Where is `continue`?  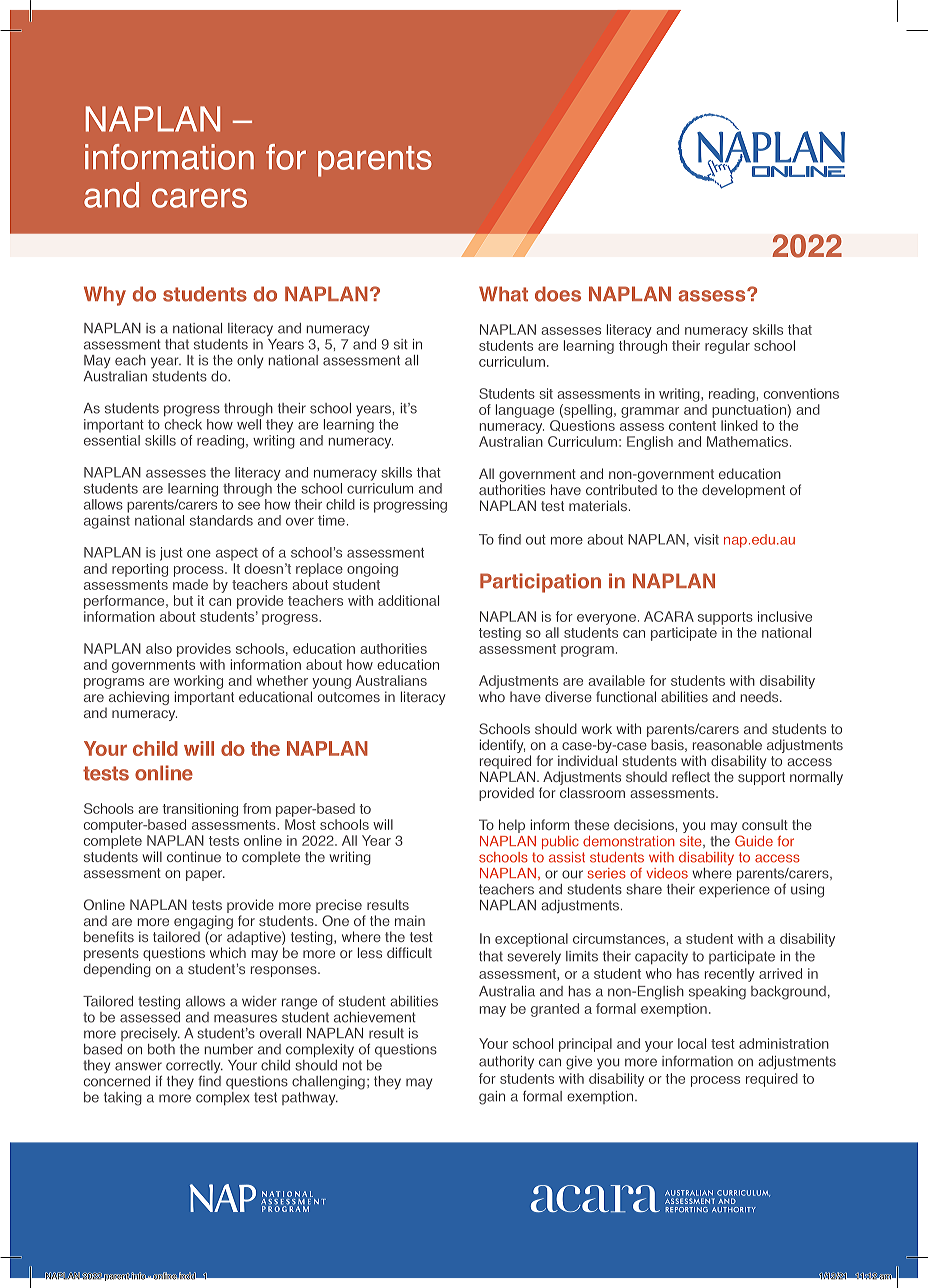
continue is located at coordinates (194, 856).
